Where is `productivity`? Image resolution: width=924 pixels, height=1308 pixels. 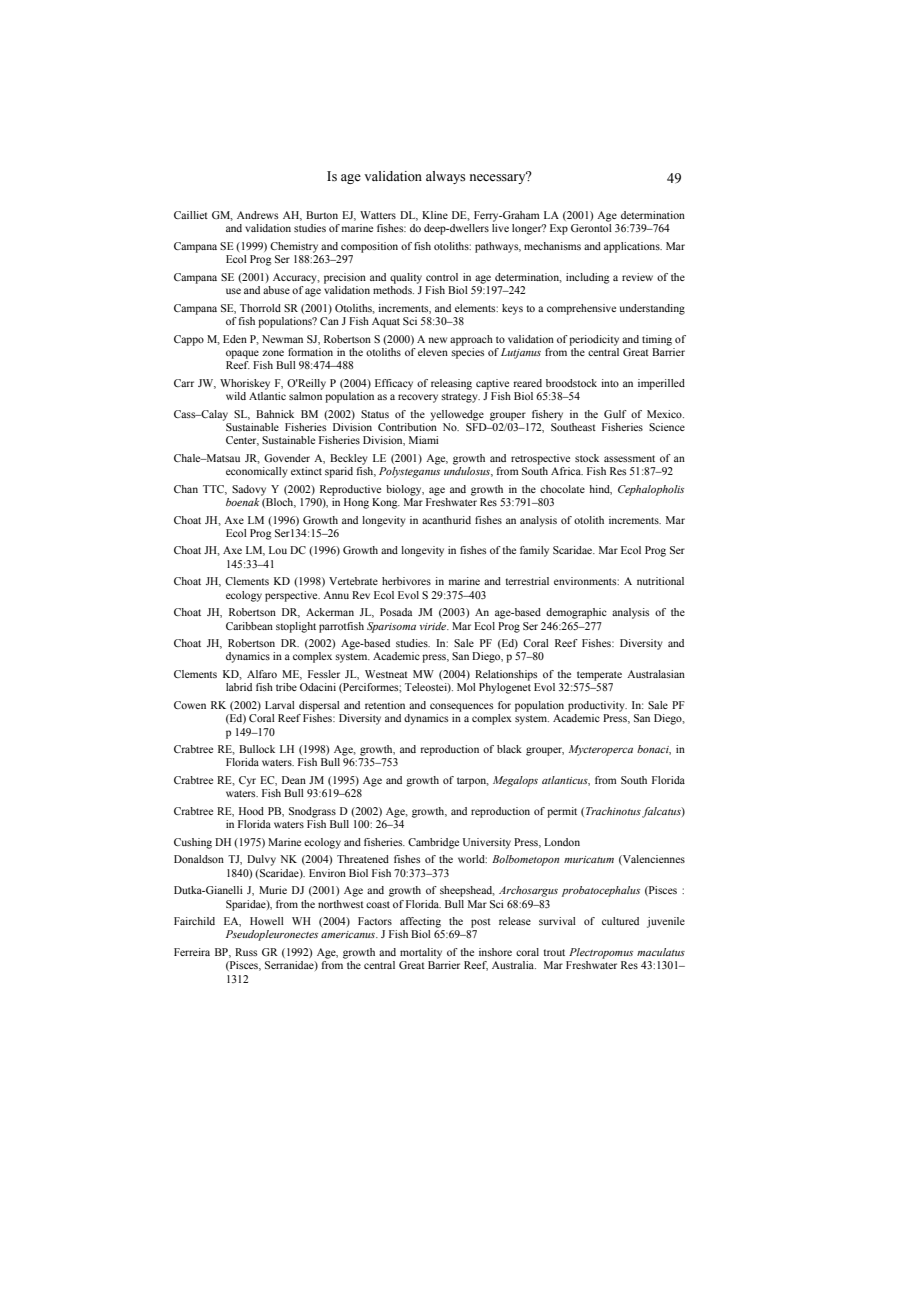
productivity is located at coordinates (597, 706).
